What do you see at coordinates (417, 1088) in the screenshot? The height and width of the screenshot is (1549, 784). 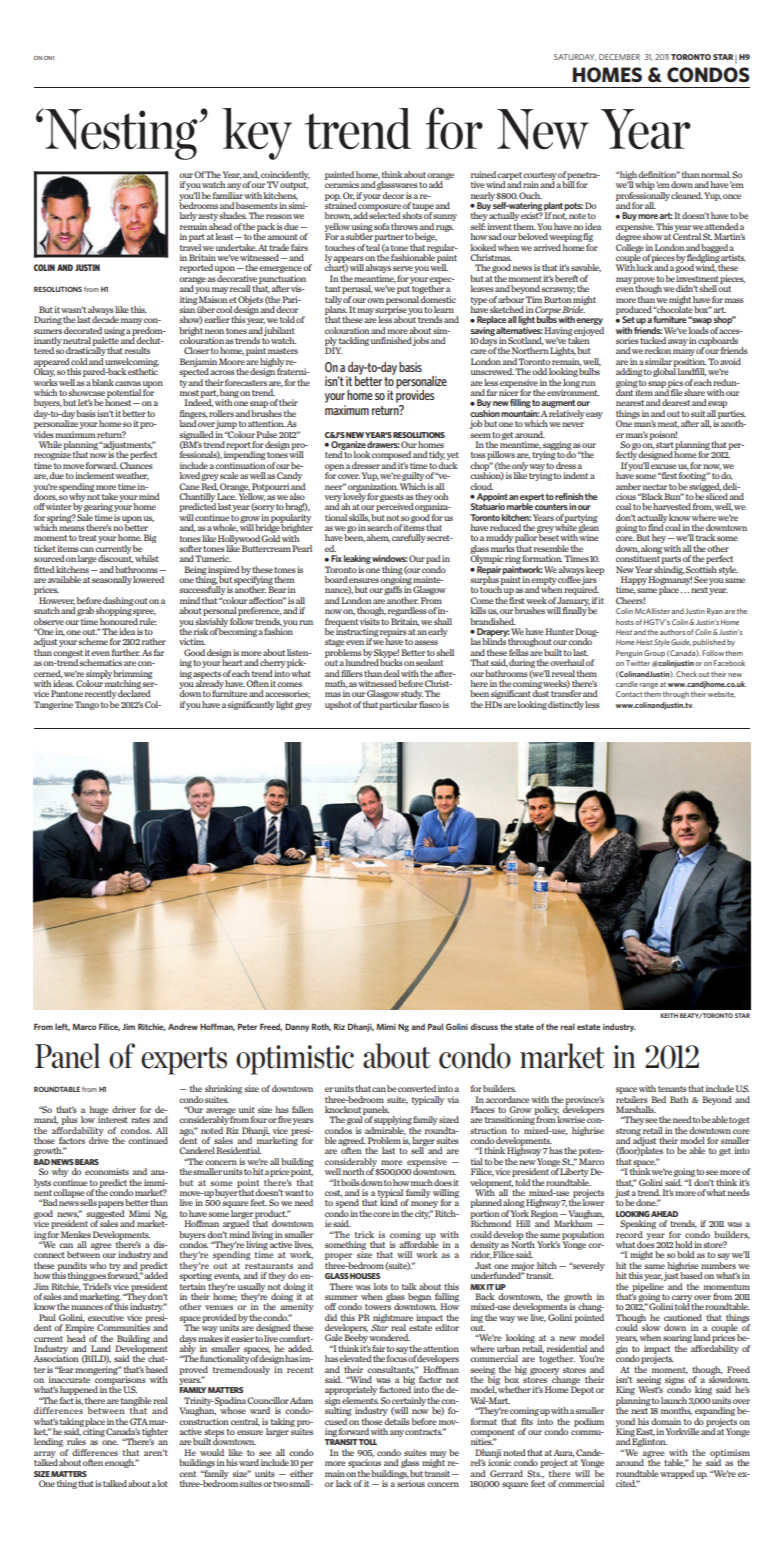 I see `converted` at bounding box center [417, 1088].
